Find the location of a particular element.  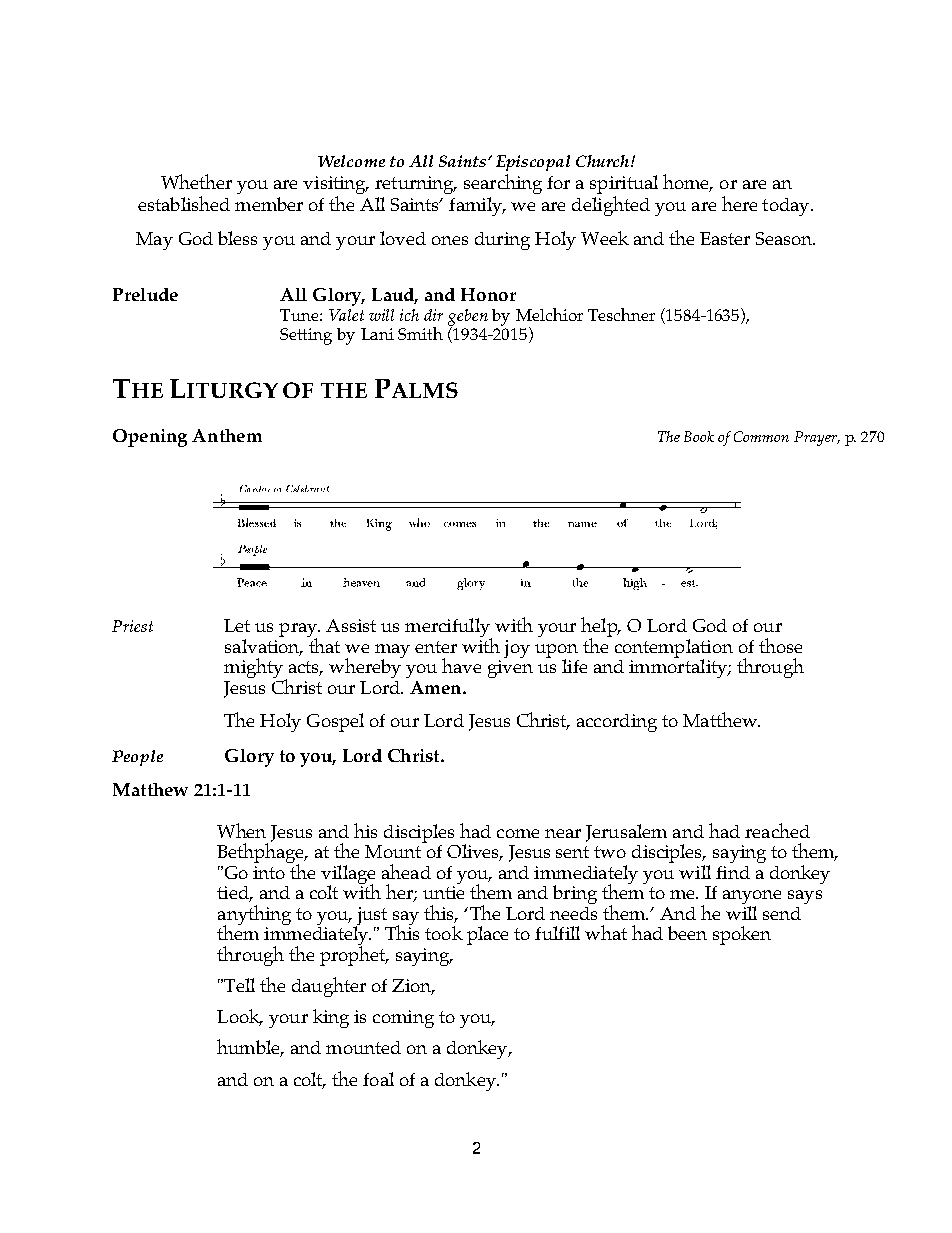

home is located at coordinates (687, 182).
